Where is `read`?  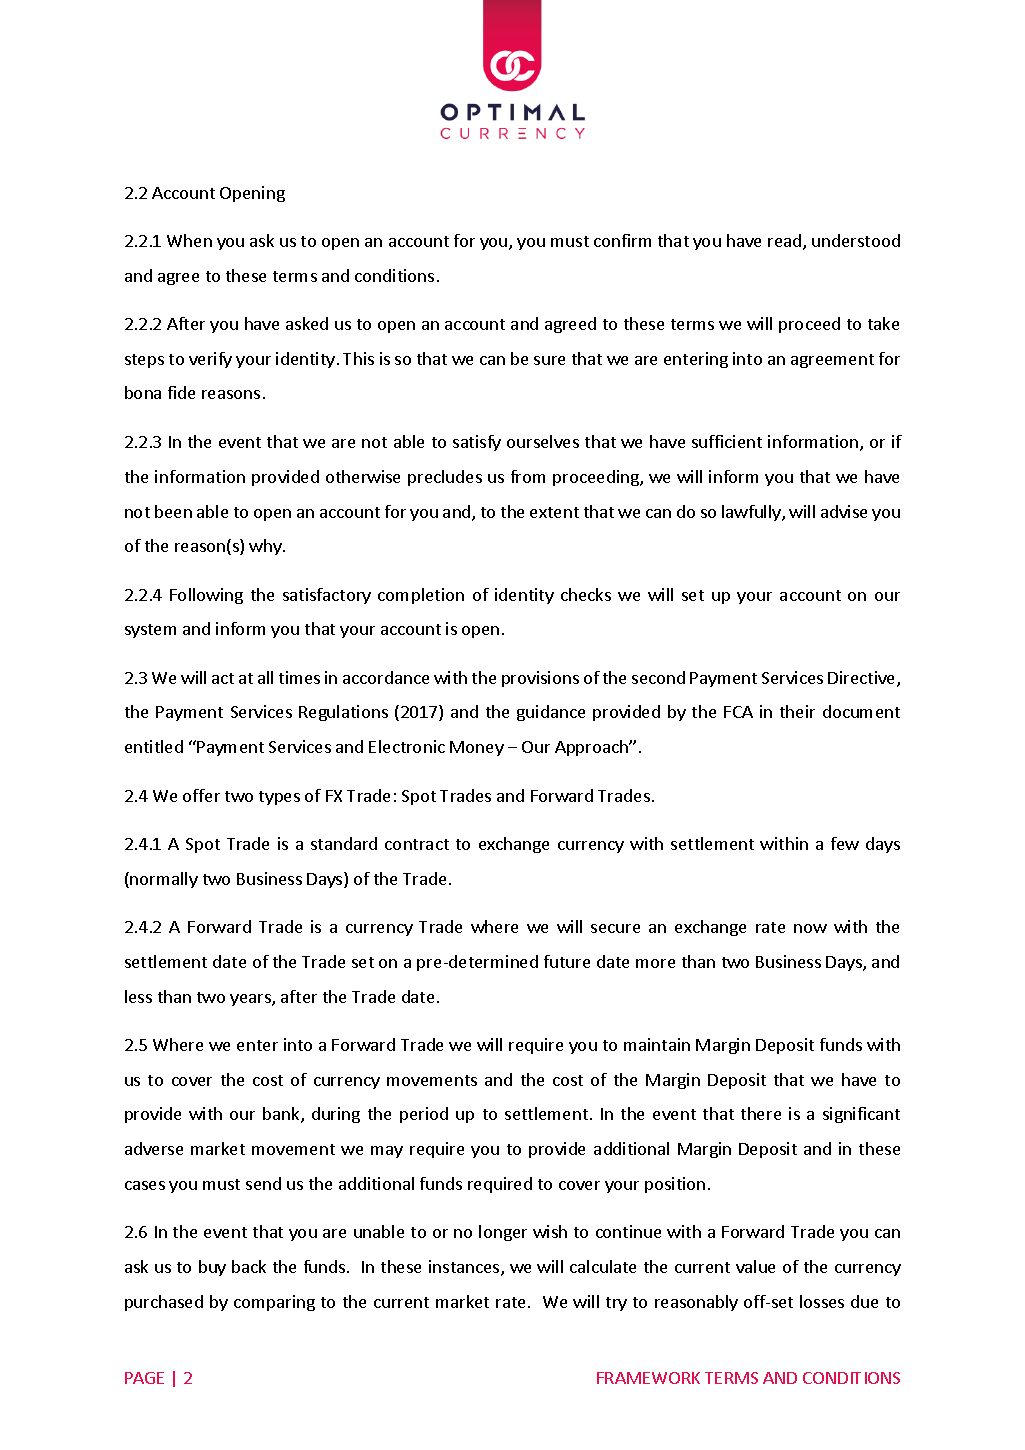
read is located at coordinates (786, 242).
